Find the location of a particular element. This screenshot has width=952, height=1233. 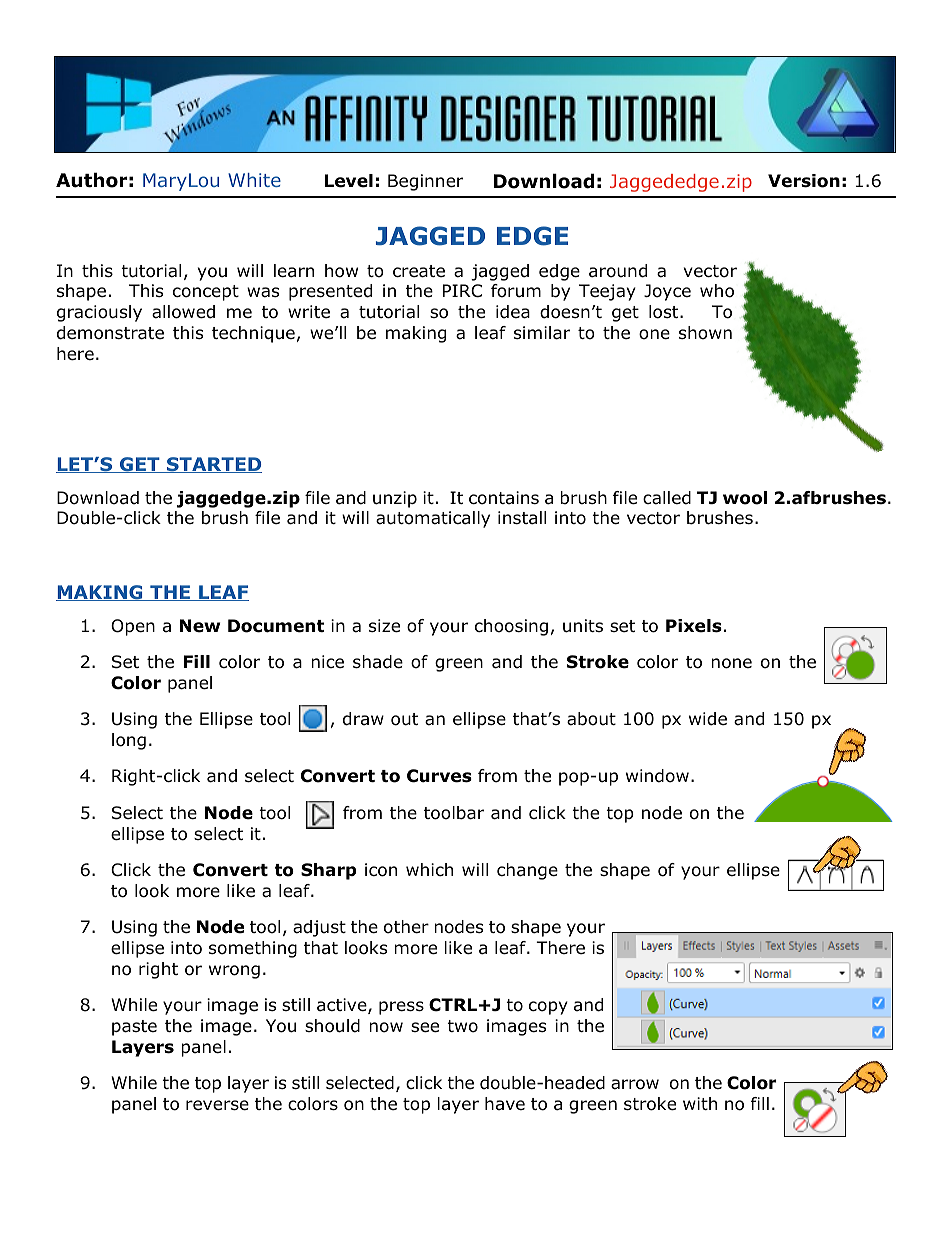

New is located at coordinates (200, 626).
